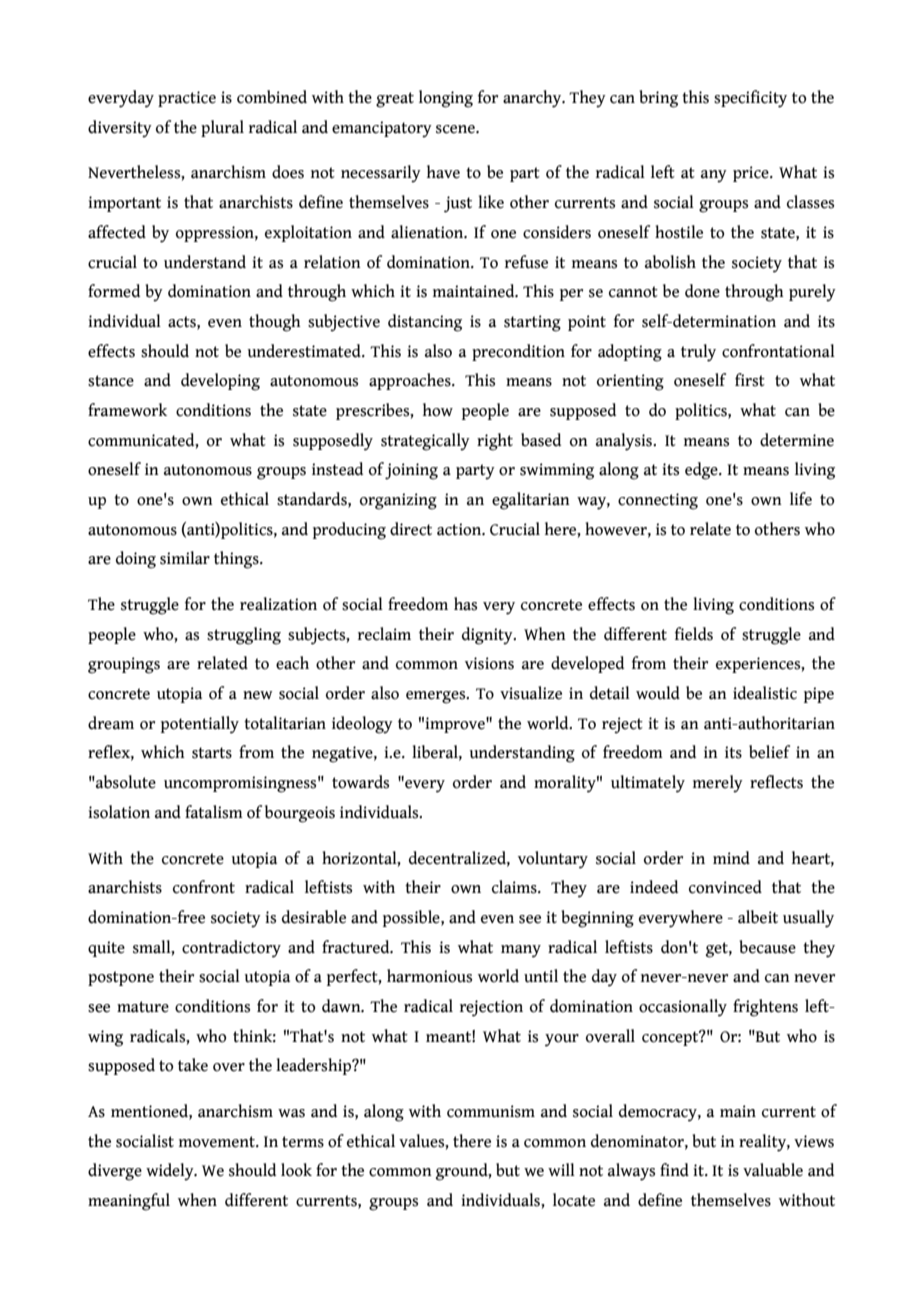  Describe the element at coordinates (171, 1172) in the screenshot. I see `widely` at that location.
